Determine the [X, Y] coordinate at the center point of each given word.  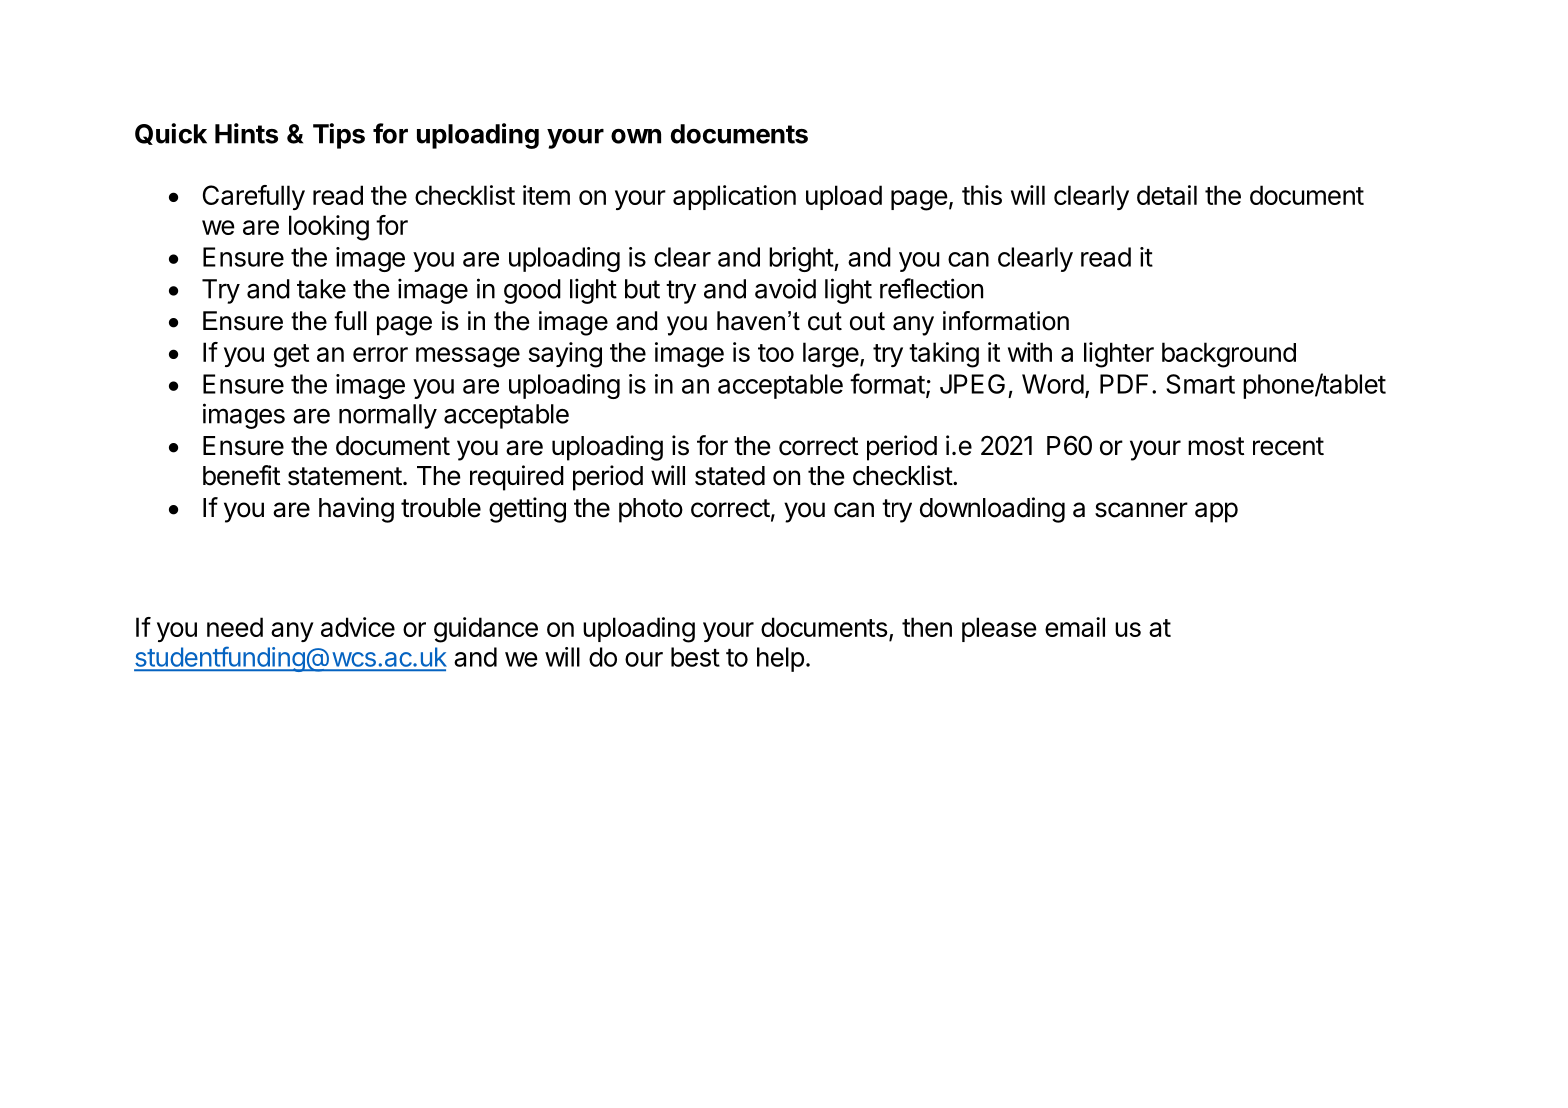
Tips [339, 136]
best [695, 657]
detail [1167, 195]
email [1075, 627]
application [734, 197]
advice [358, 627]
